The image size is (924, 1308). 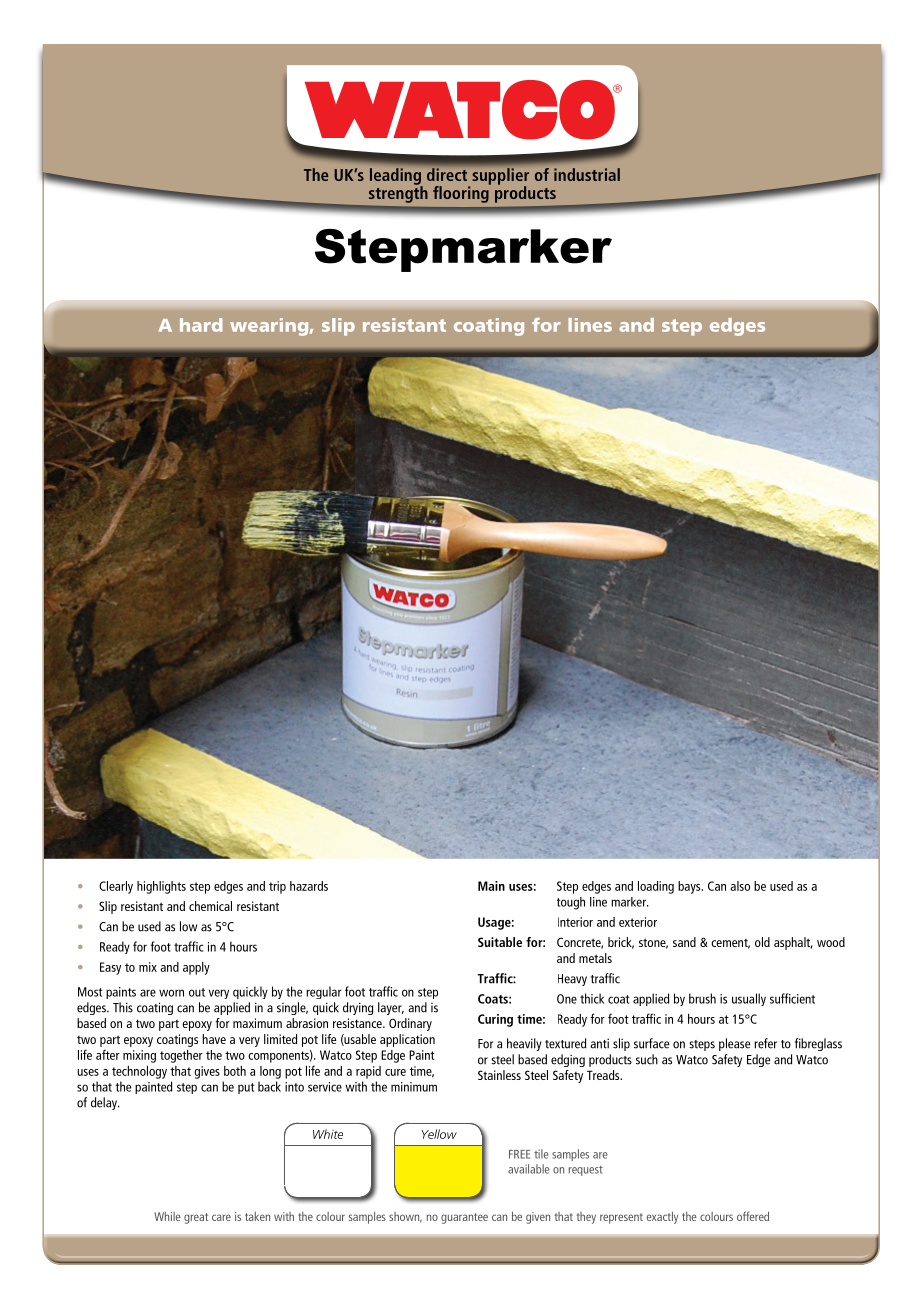 What do you see at coordinates (447, 174) in the screenshot?
I see `direct` at bounding box center [447, 174].
